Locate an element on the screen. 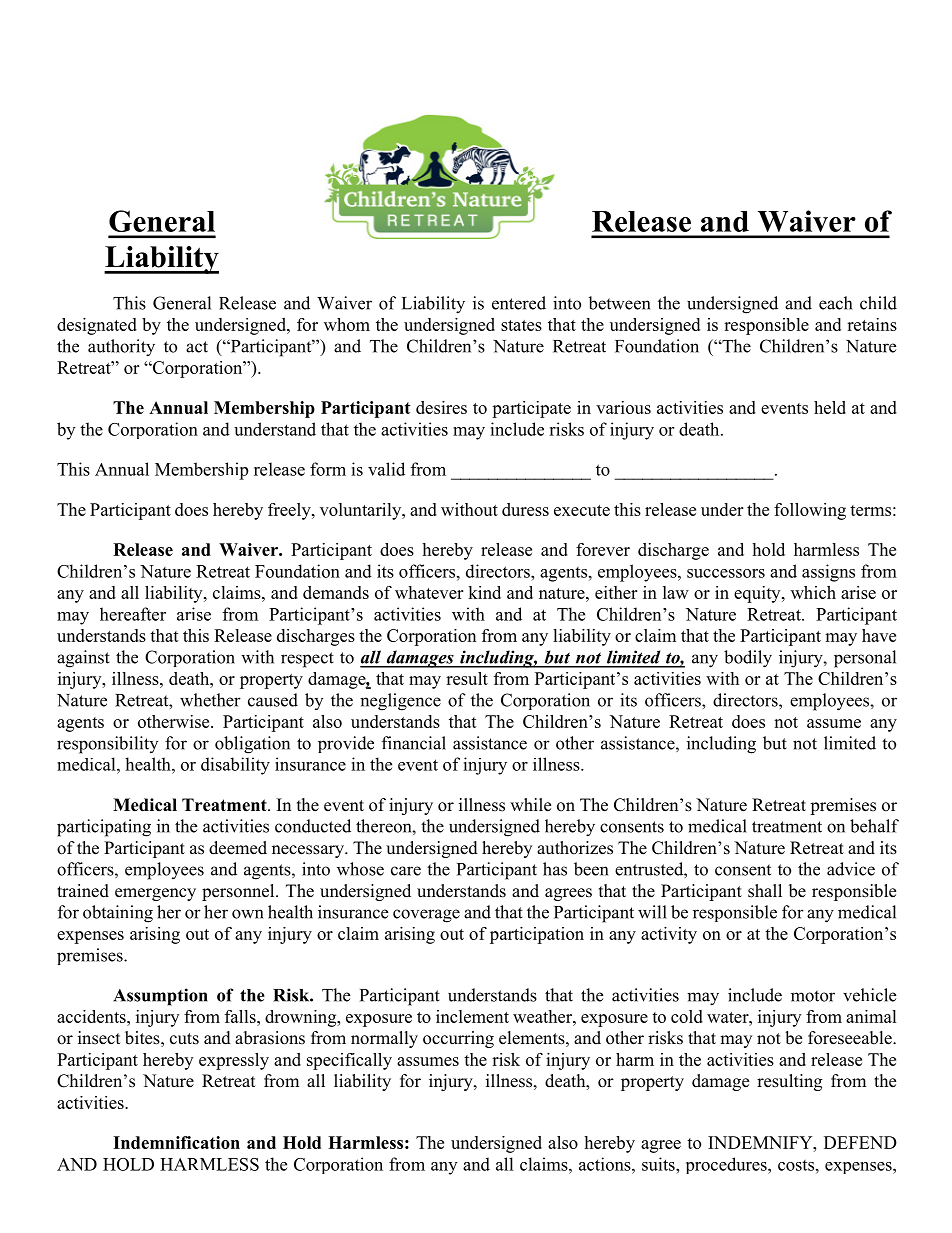 This screenshot has height=1233, width=952. authority is located at coordinates (121, 348).
